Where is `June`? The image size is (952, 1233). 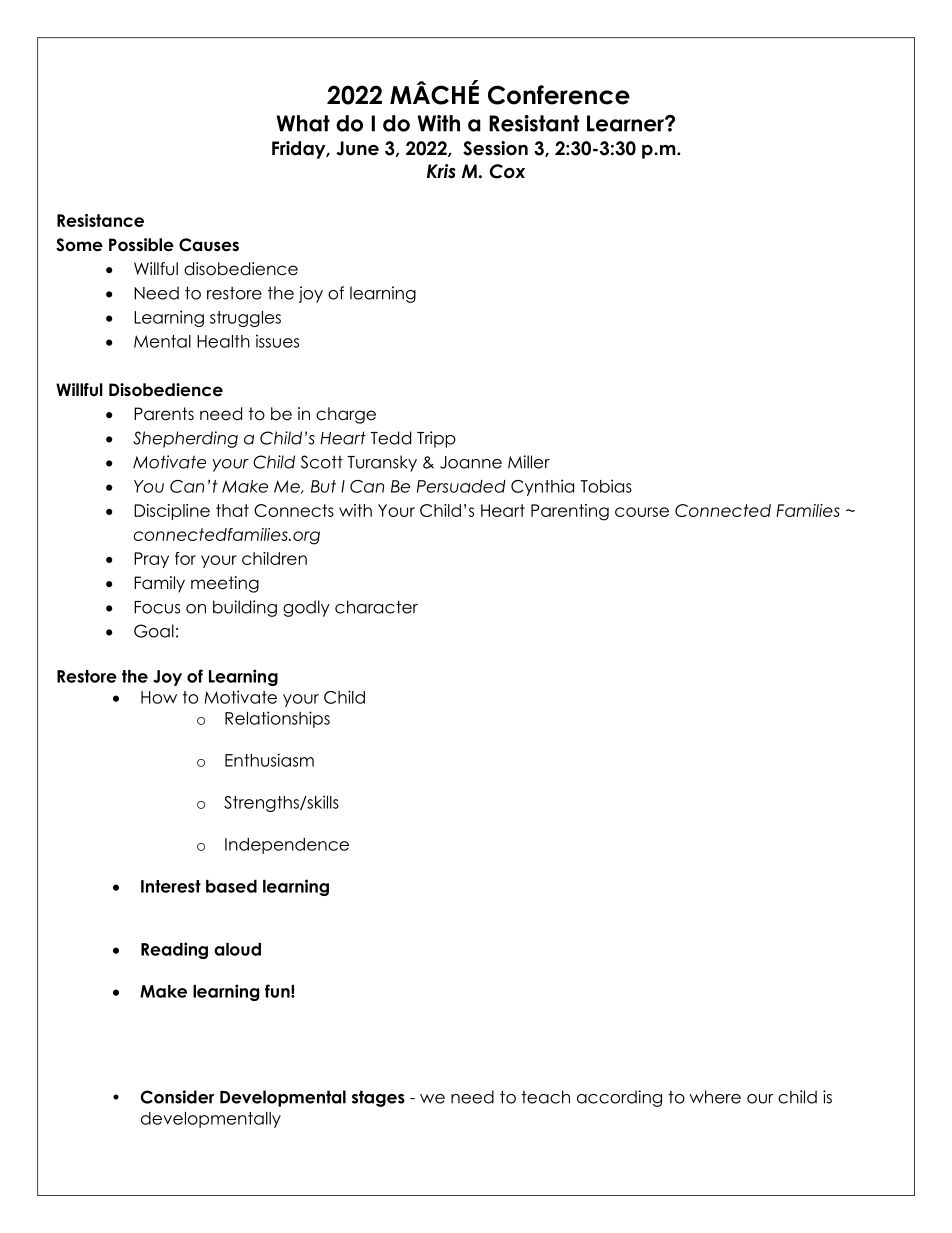
June is located at coordinates (357, 148).
